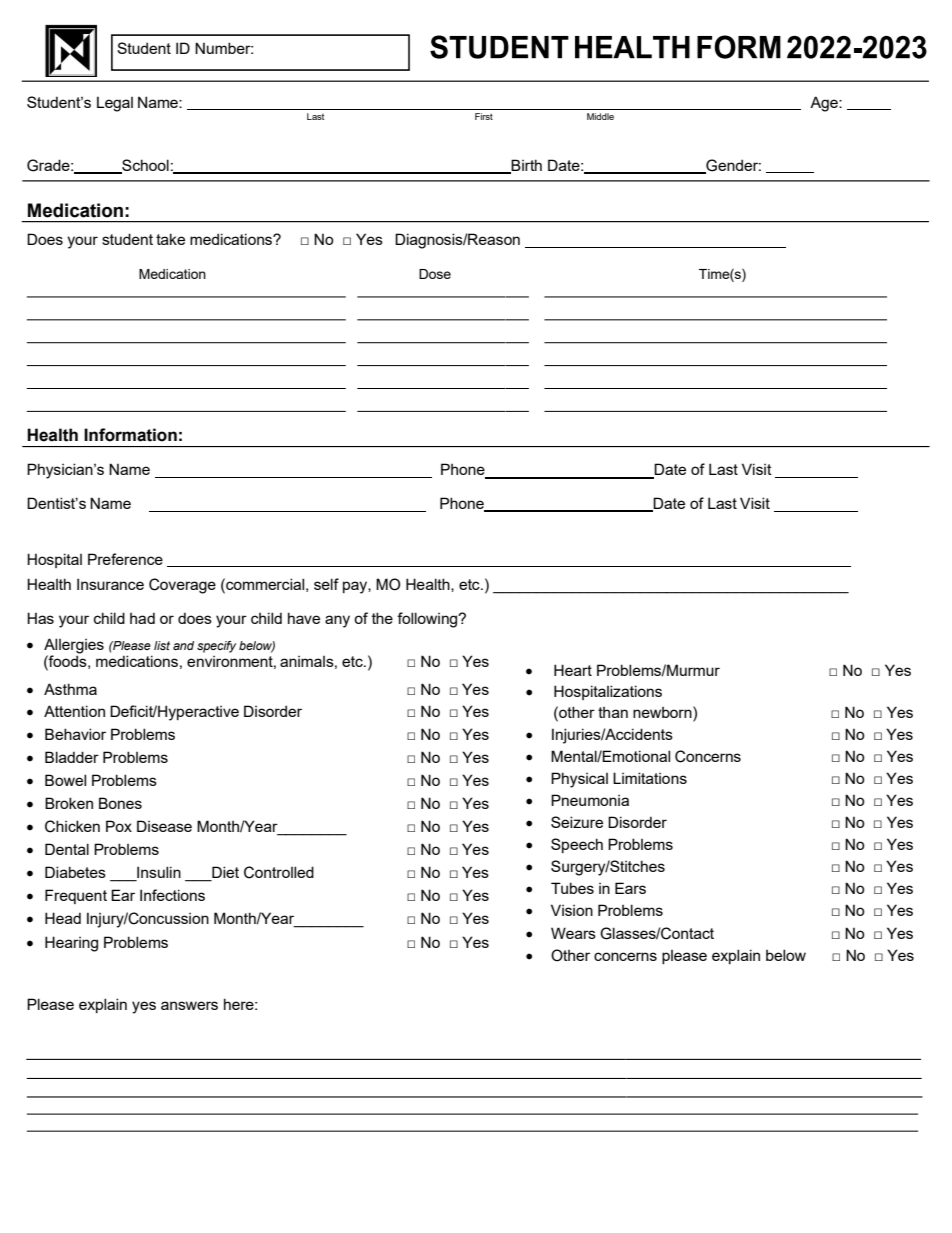 The width and height of the document is (952, 1233). What do you see at coordinates (337, 621) in the document?
I see `any` at bounding box center [337, 621].
